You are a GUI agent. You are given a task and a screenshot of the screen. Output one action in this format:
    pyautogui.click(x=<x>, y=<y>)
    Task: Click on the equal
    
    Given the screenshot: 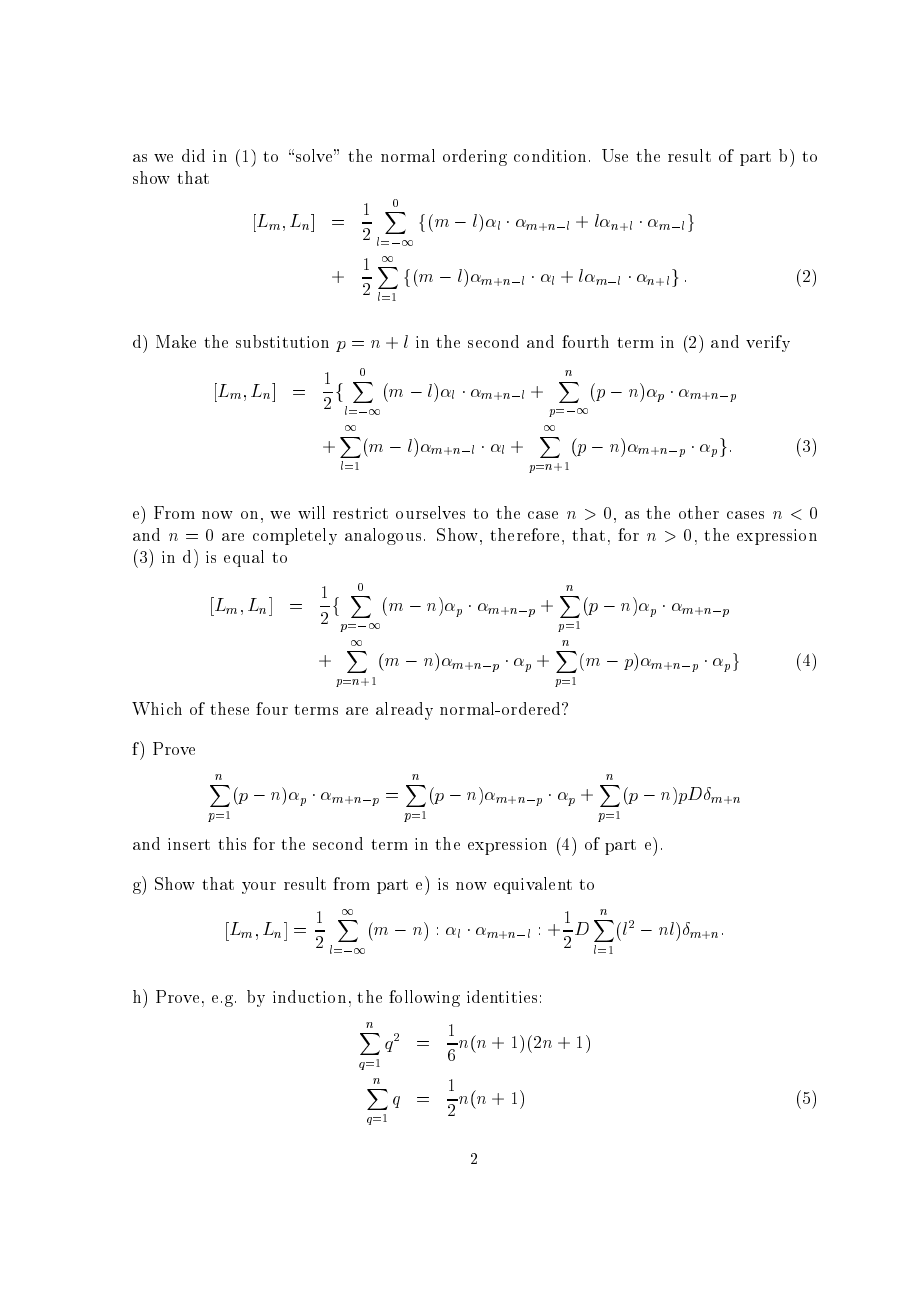 What is the action you would take?
    pyautogui.click(x=244, y=558)
